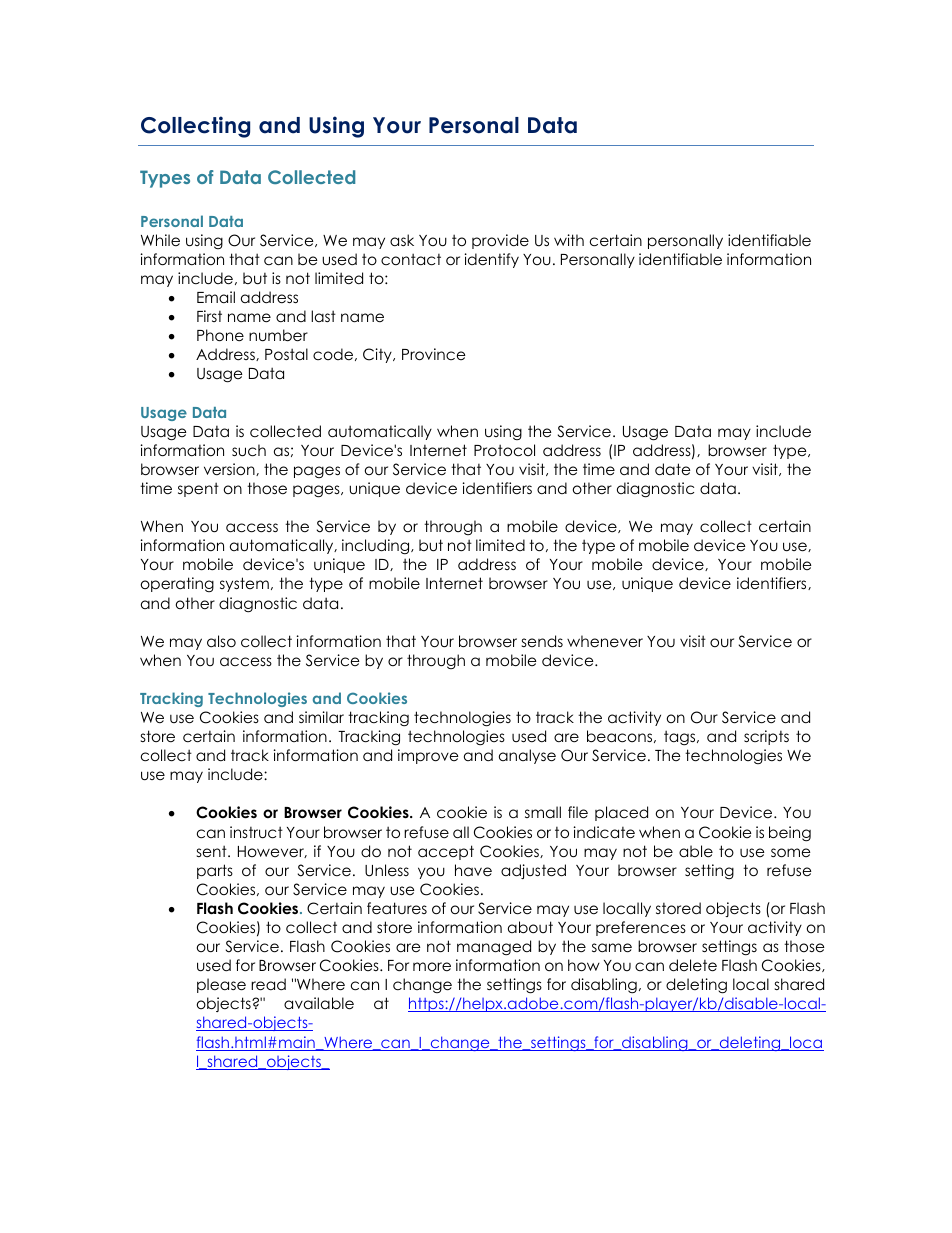 The image size is (952, 1233). Describe the element at coordinates (569, 240) in the screenshot. I see `with` at that location.
